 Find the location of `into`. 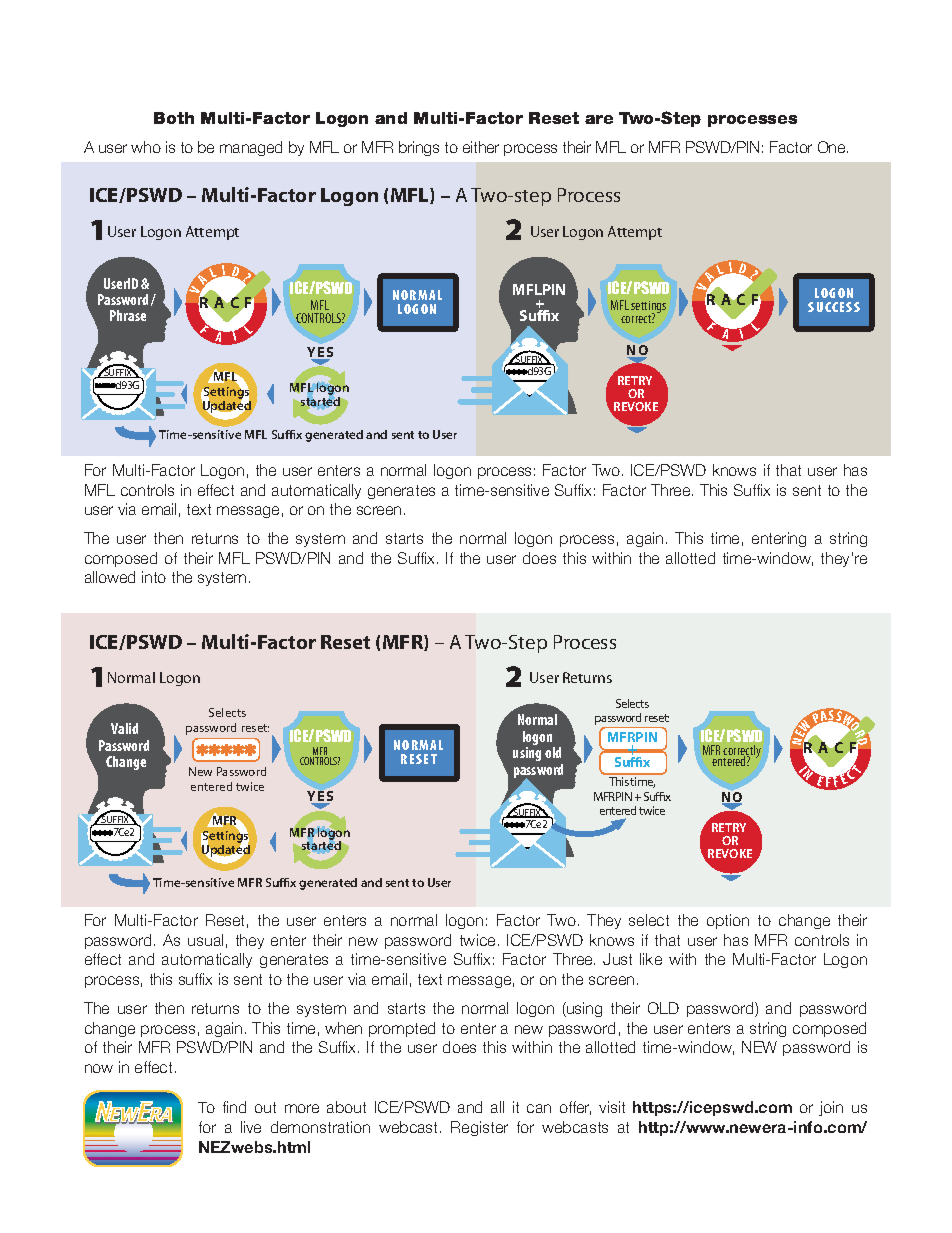

into is located at coordinates (154, 577).
